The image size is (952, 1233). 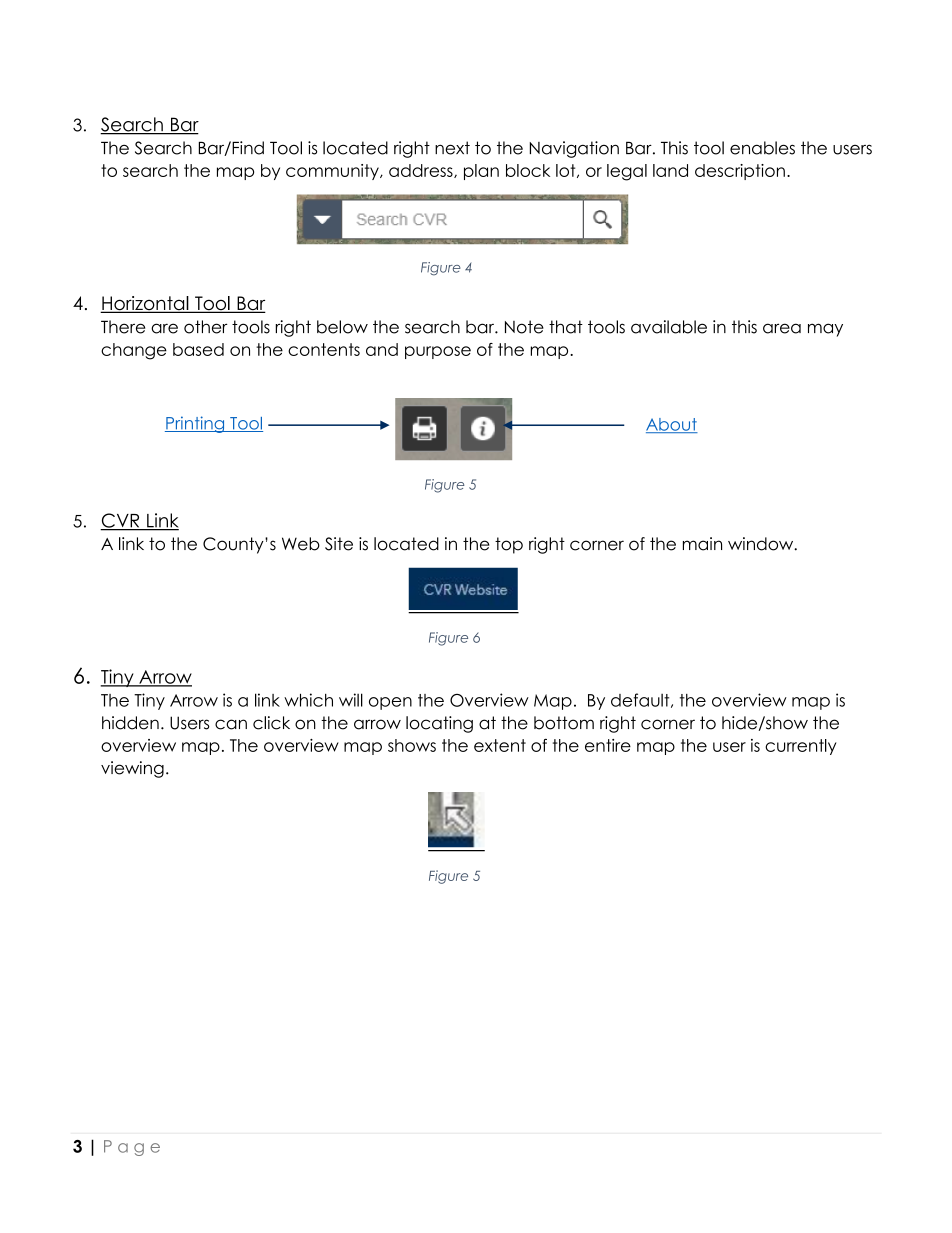 What do you see at coordinates (481, 172) in the image?
I see `plan` at bounding box center [481, 172].
